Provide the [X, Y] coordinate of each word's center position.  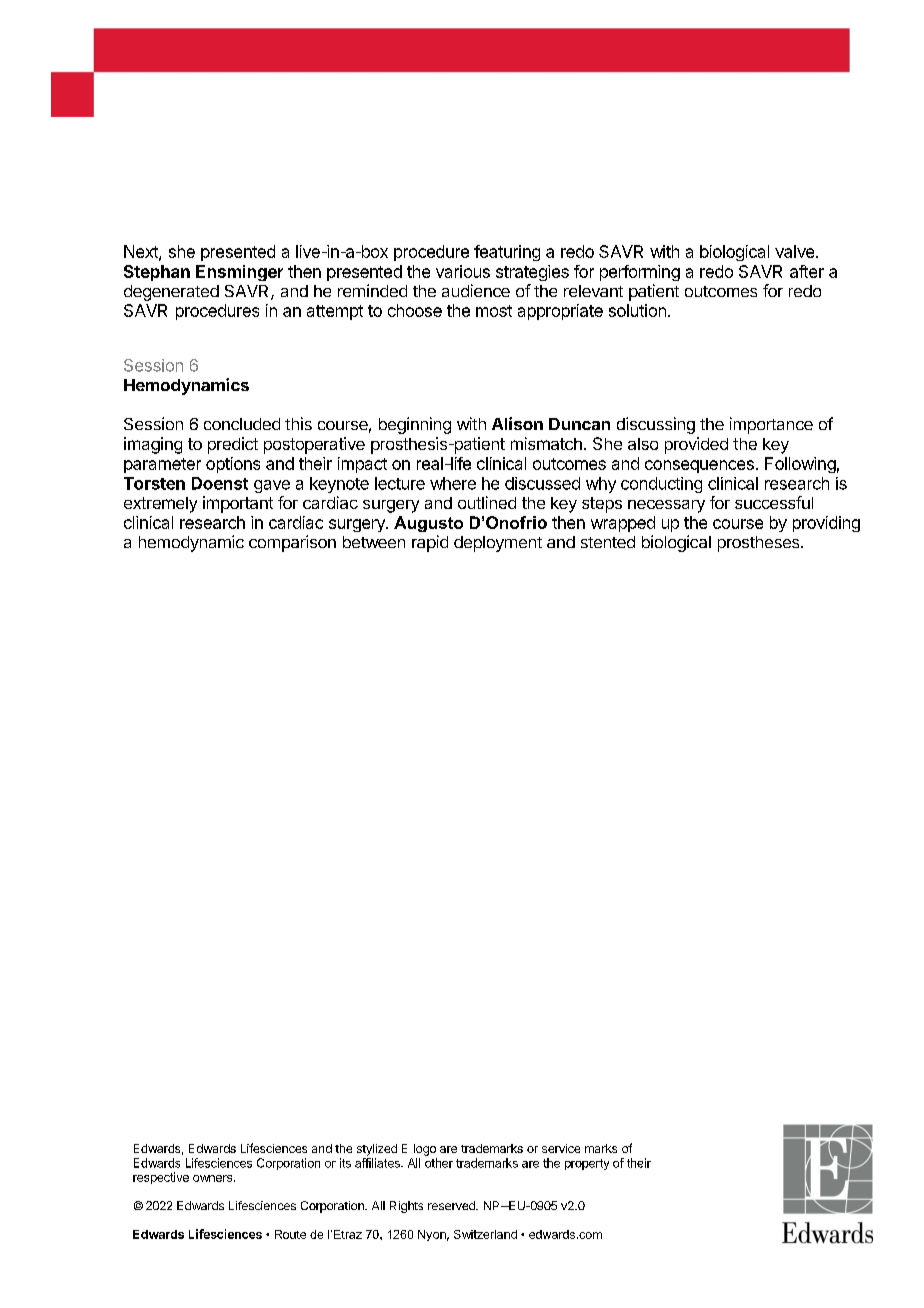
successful [774, 502]
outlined [487, 502]
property [587, 1164]
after [807, 271]
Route [290, 1234]
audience [476, 290]
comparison [292, 543]
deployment [498, 544]
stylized [377, 1150]
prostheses [760, 544]
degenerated [171, 293]
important [238, 504]
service [561, 1148]
